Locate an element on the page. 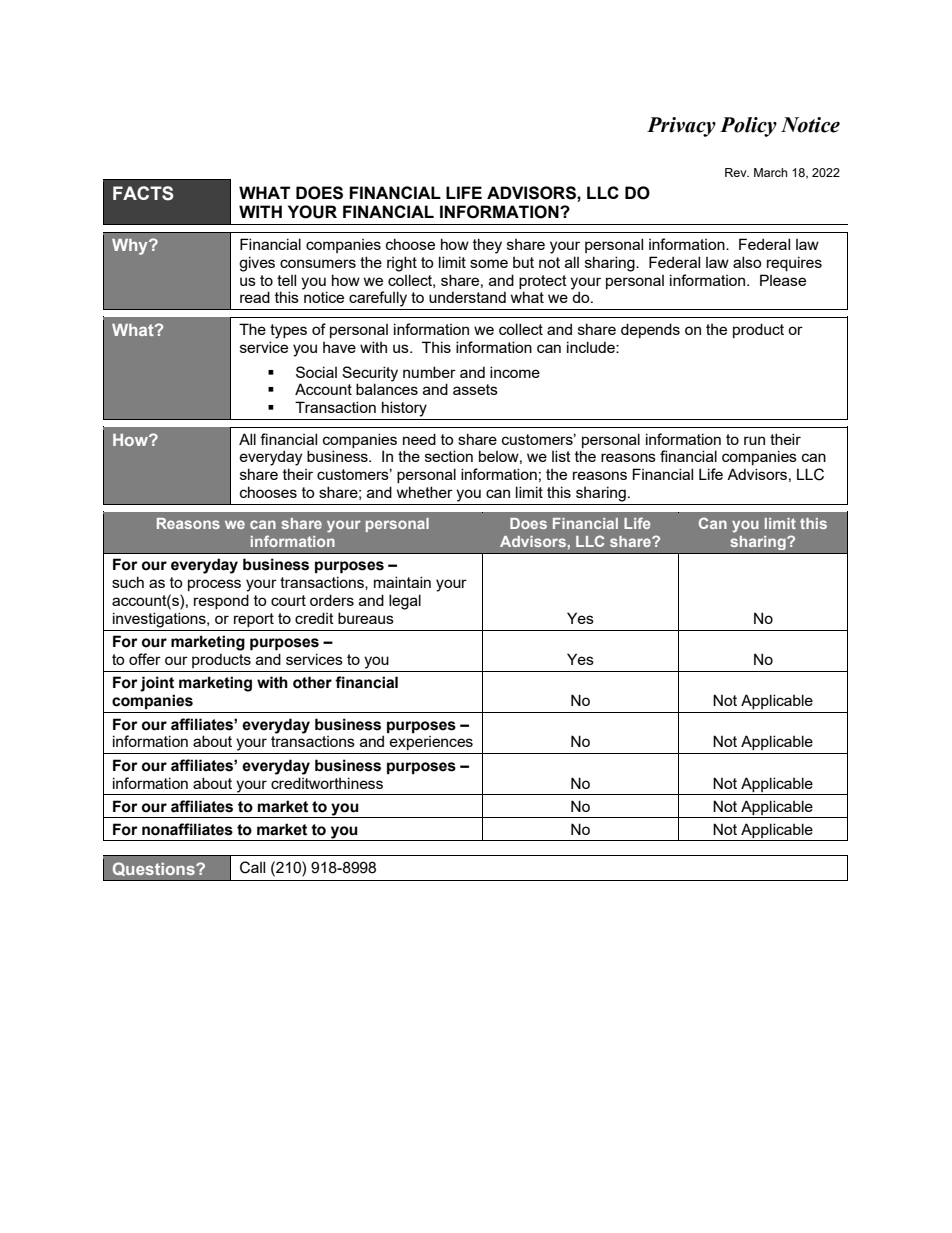 This document has height=1233, width=952. need is located at coordinates (419, 439).
